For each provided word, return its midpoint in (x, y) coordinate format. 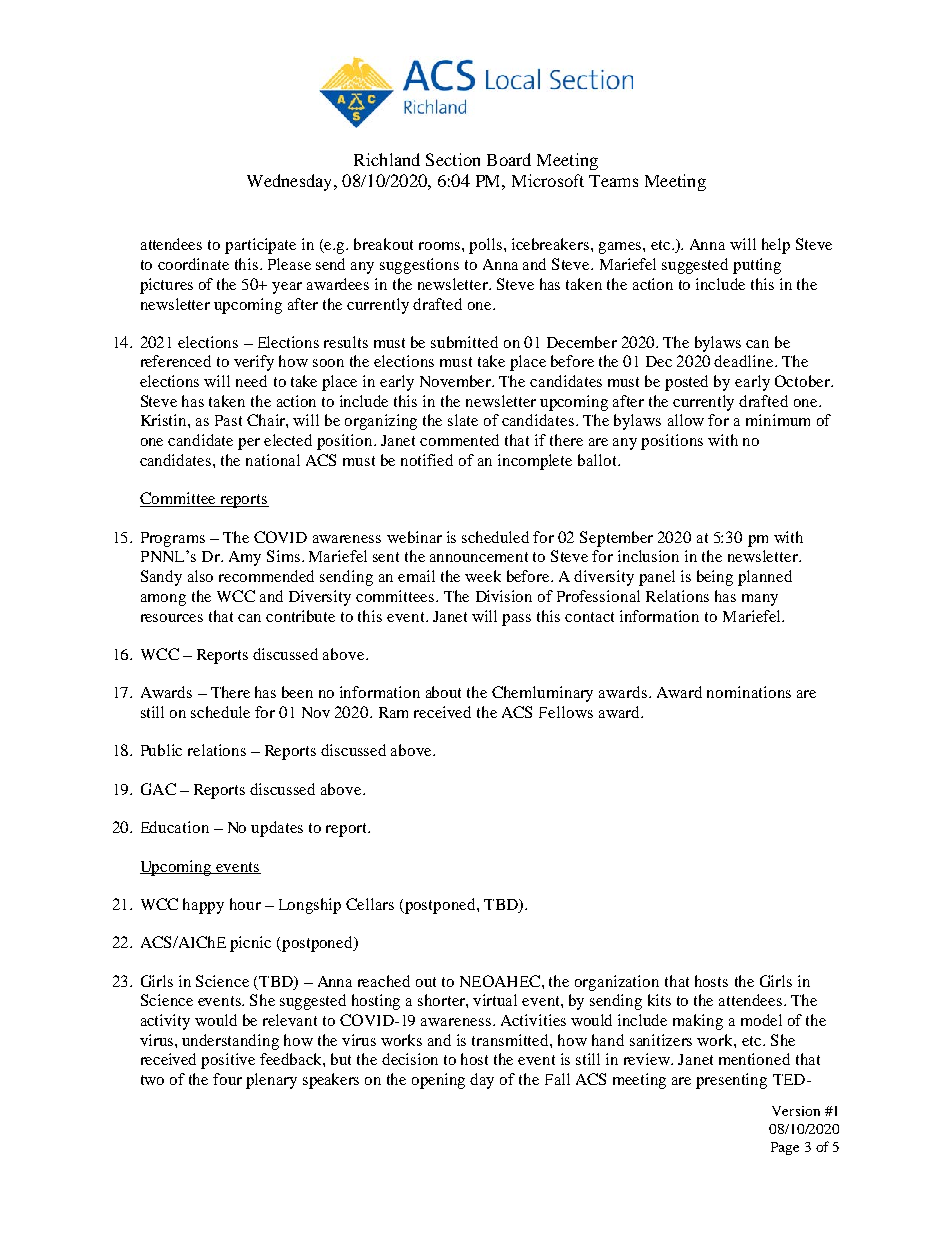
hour (245, 904)
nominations (749, 692)
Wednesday (291, 182)
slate (463, 420)
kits (659, 1000)
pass (516, 620)
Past (228, 420)
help (776, 246)
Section (453, 159)
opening (438, 1081)
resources (172, 618)
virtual (495, 1000)
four (227, 1079)
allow (686, 420)
